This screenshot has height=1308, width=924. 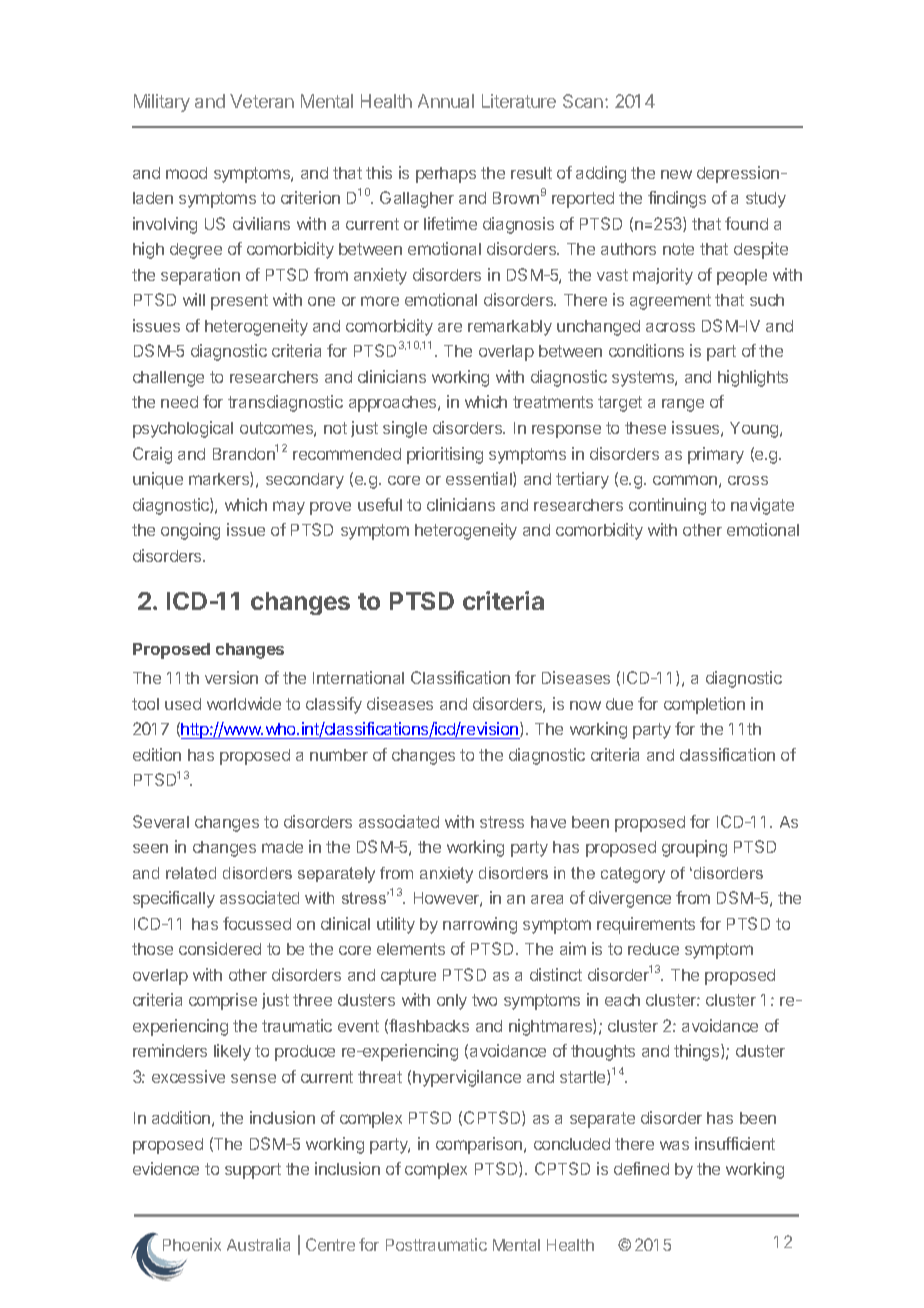 I want to click on continuing, so click(x=667, y=506).
